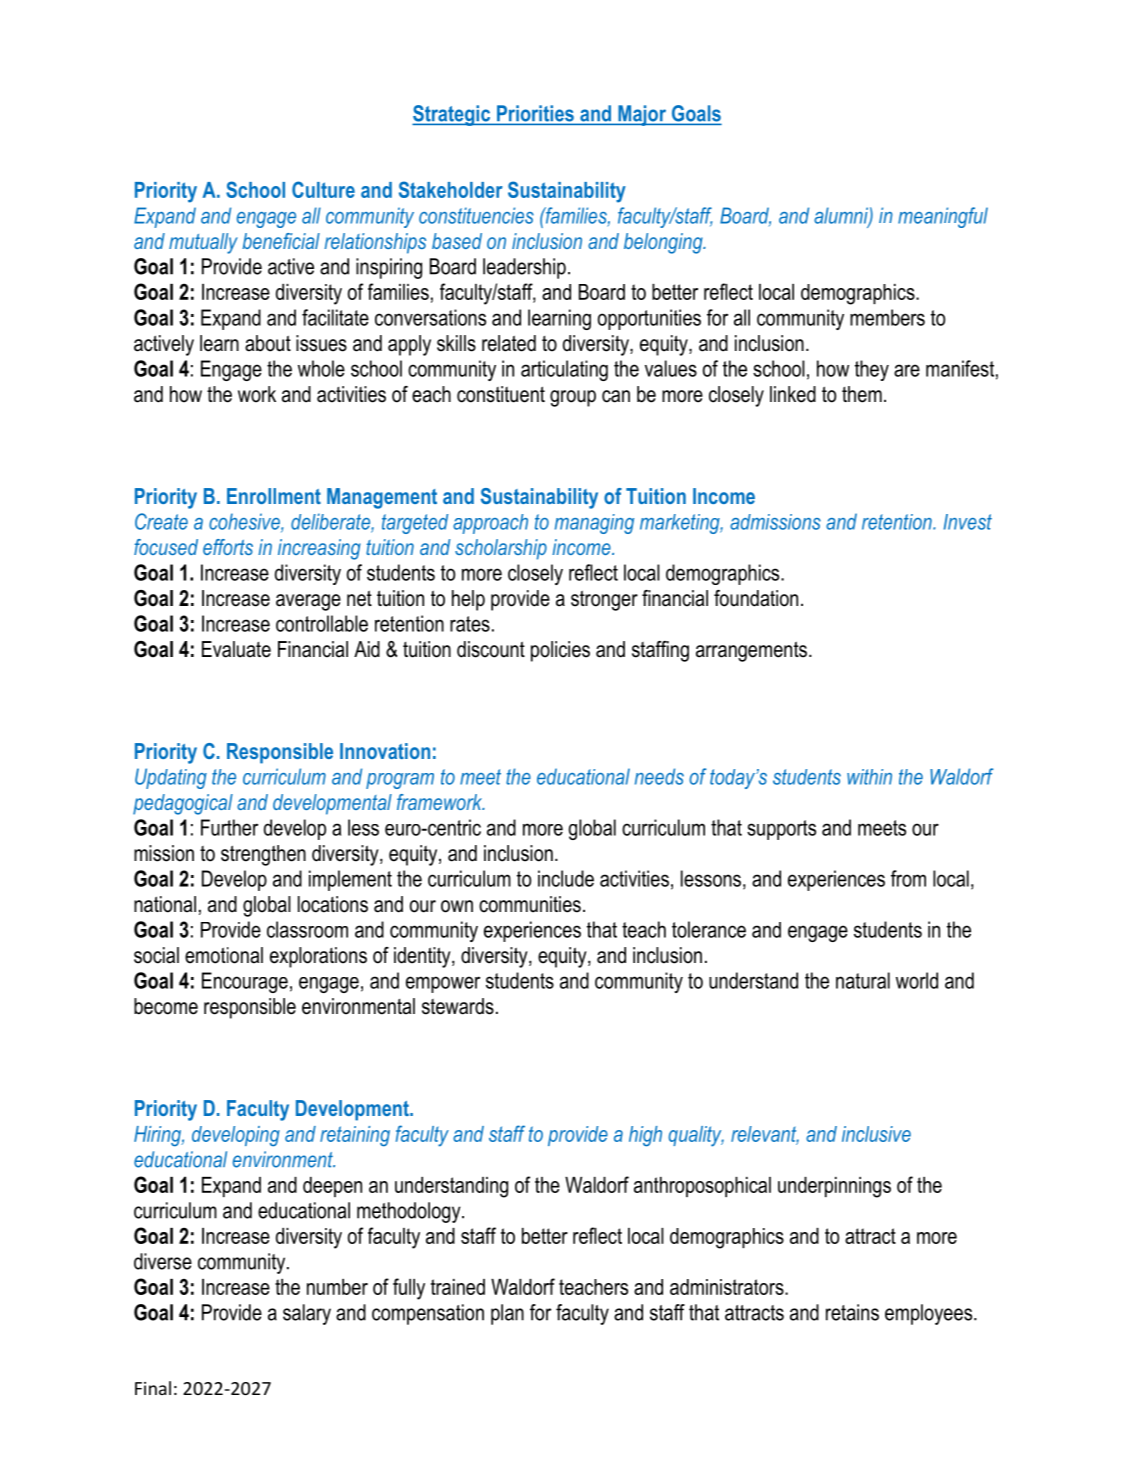  I want to click on from, so click(908, 878).
